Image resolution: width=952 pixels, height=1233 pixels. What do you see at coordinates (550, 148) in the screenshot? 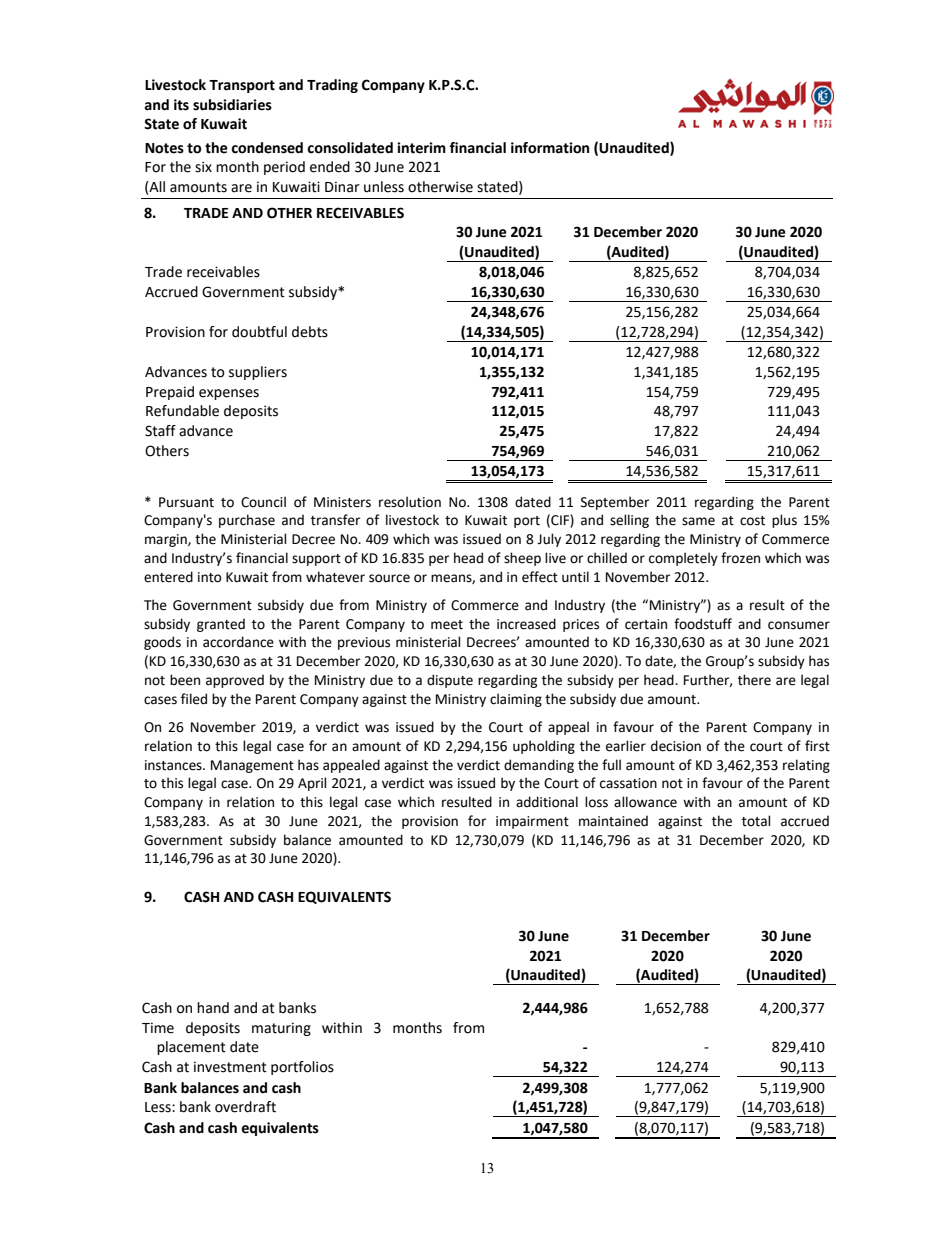
I see `information` at bounding box center [550, 148].
